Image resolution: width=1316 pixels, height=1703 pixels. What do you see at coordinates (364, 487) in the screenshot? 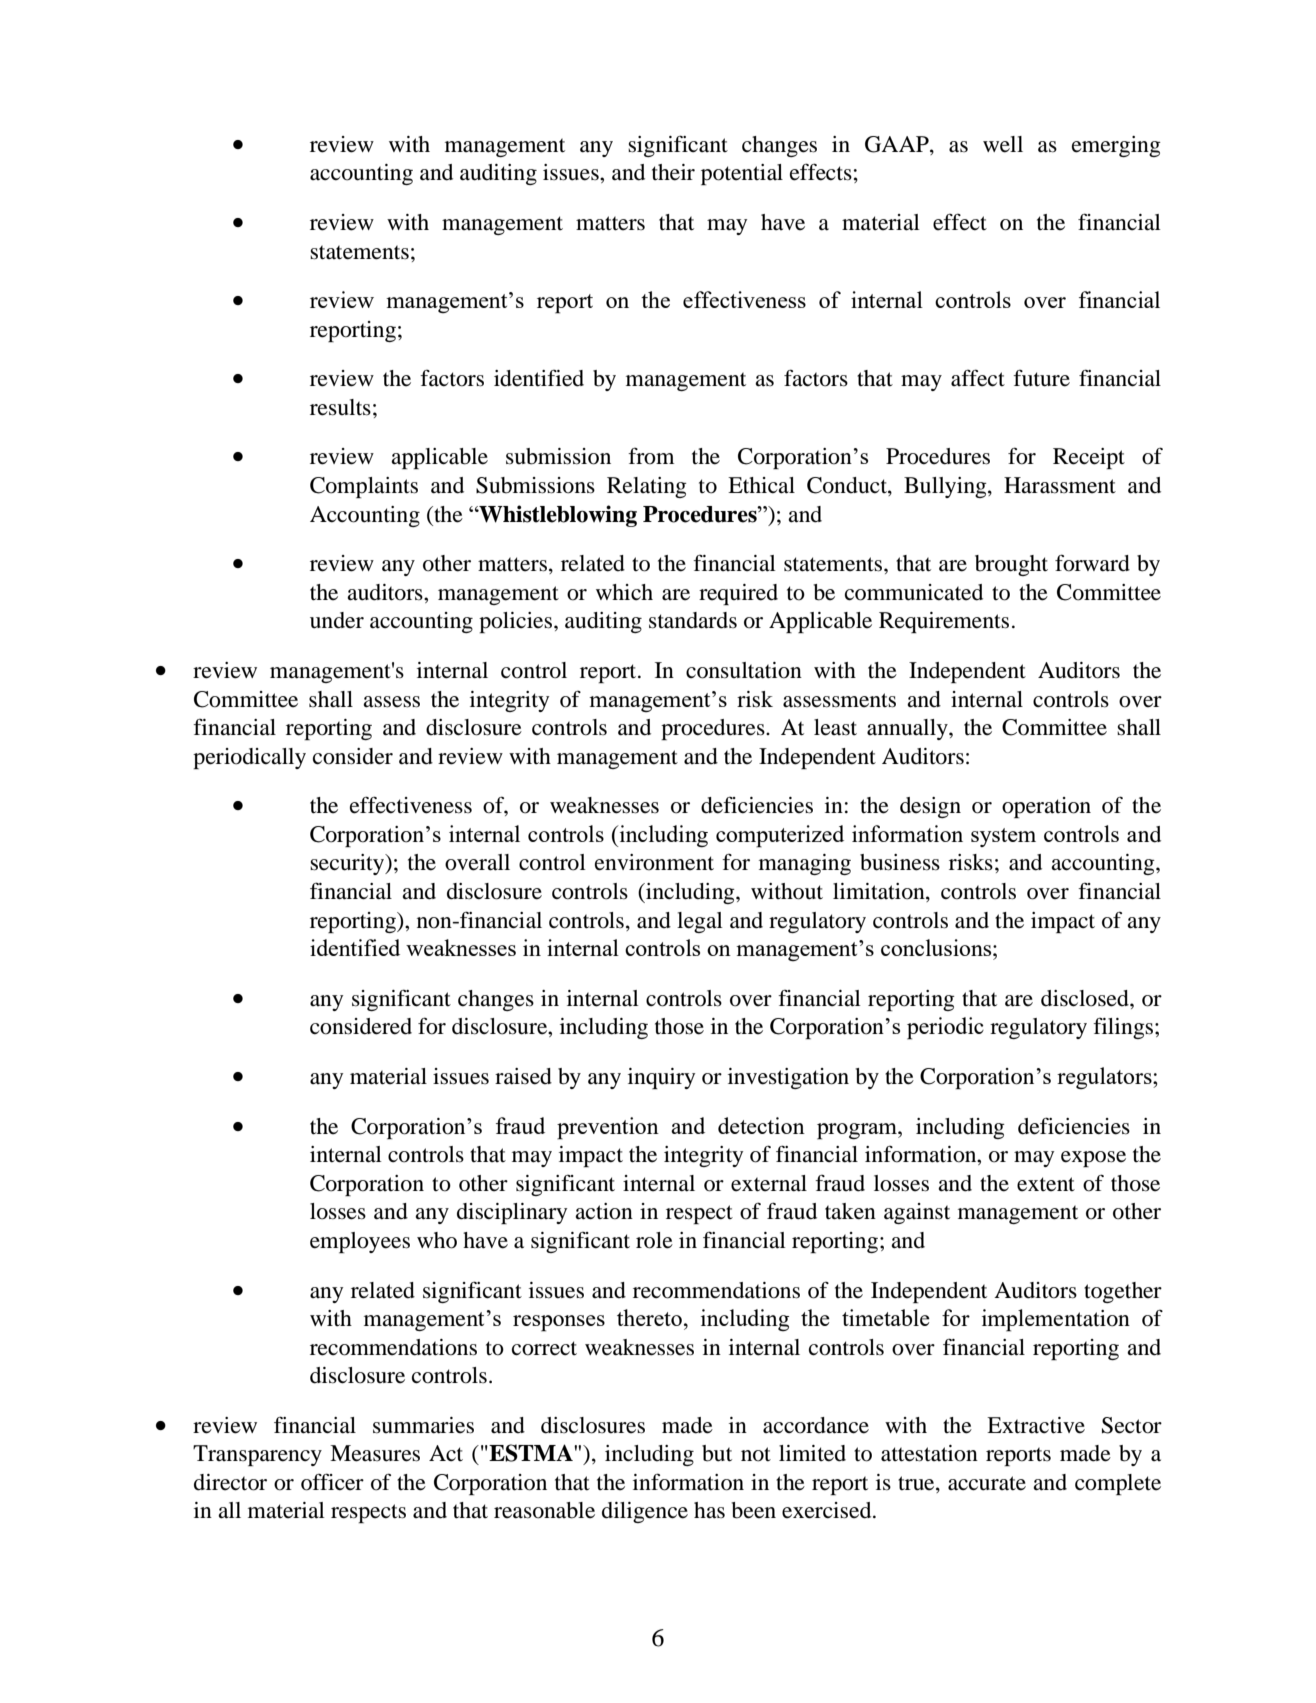
I see `Complaints` at bounding box center [364, 487].
